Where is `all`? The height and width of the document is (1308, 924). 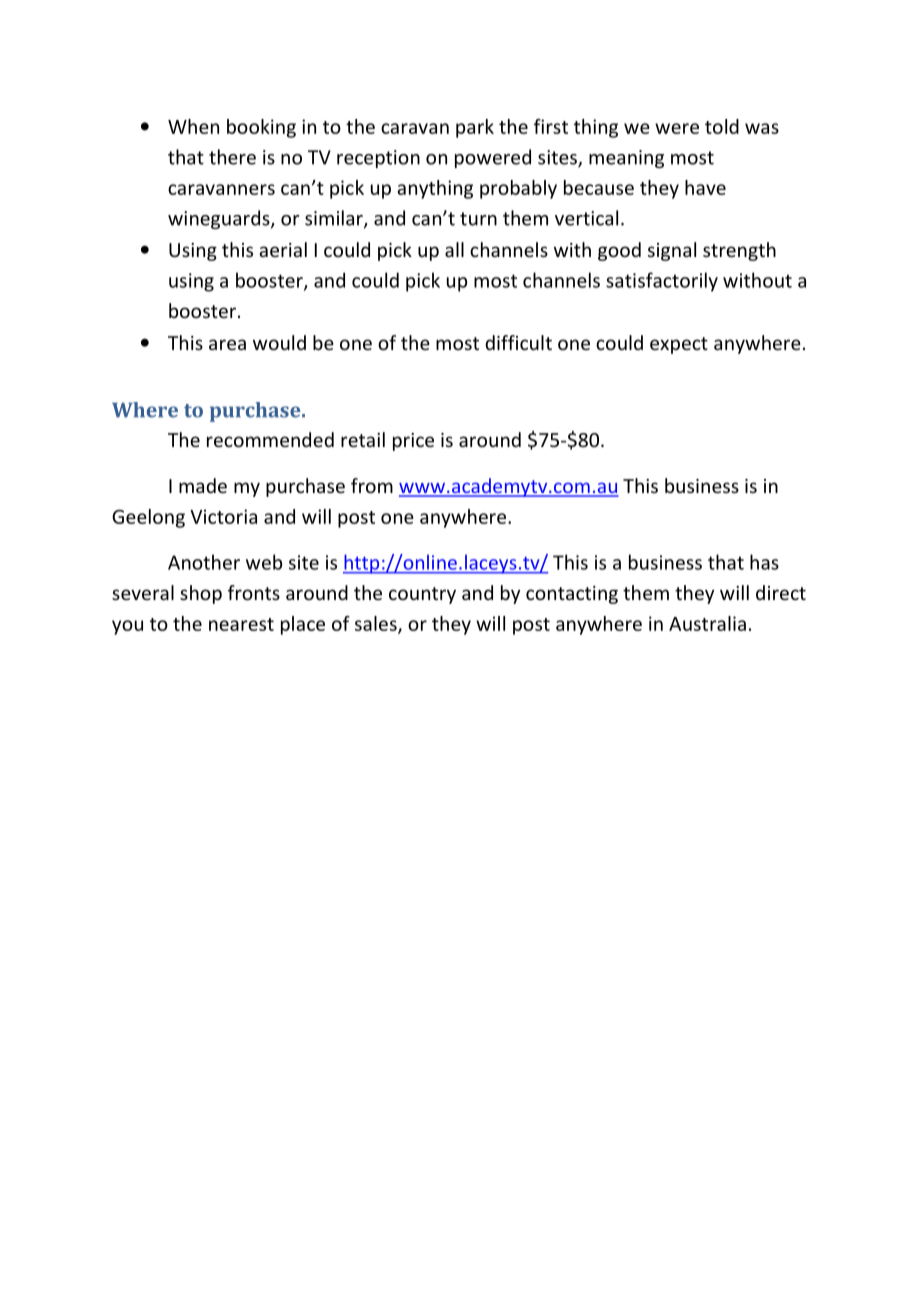 all is located at coordinates (454, 249).
